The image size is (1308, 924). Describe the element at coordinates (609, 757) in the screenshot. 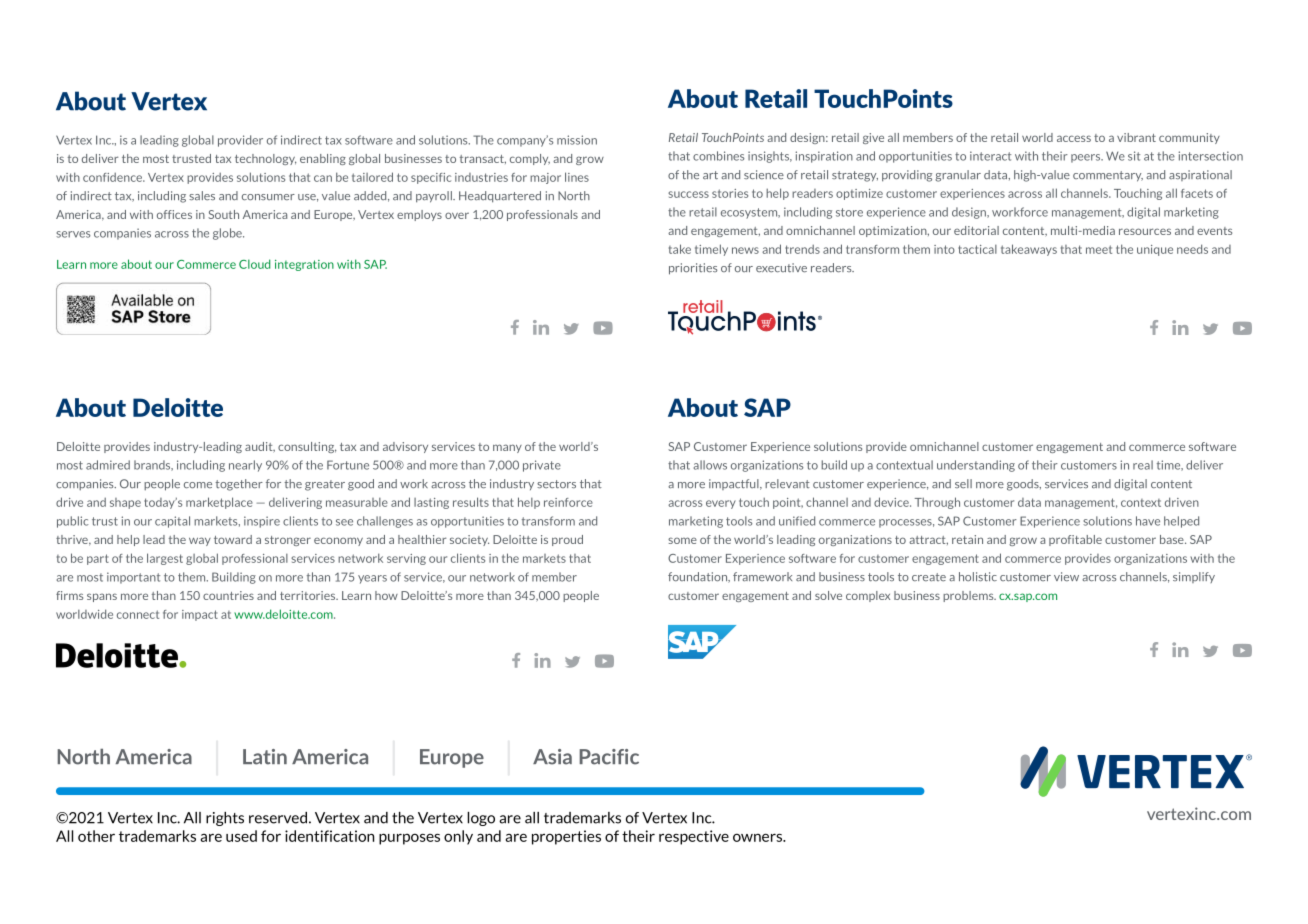

I see `Pacific` at that location.
